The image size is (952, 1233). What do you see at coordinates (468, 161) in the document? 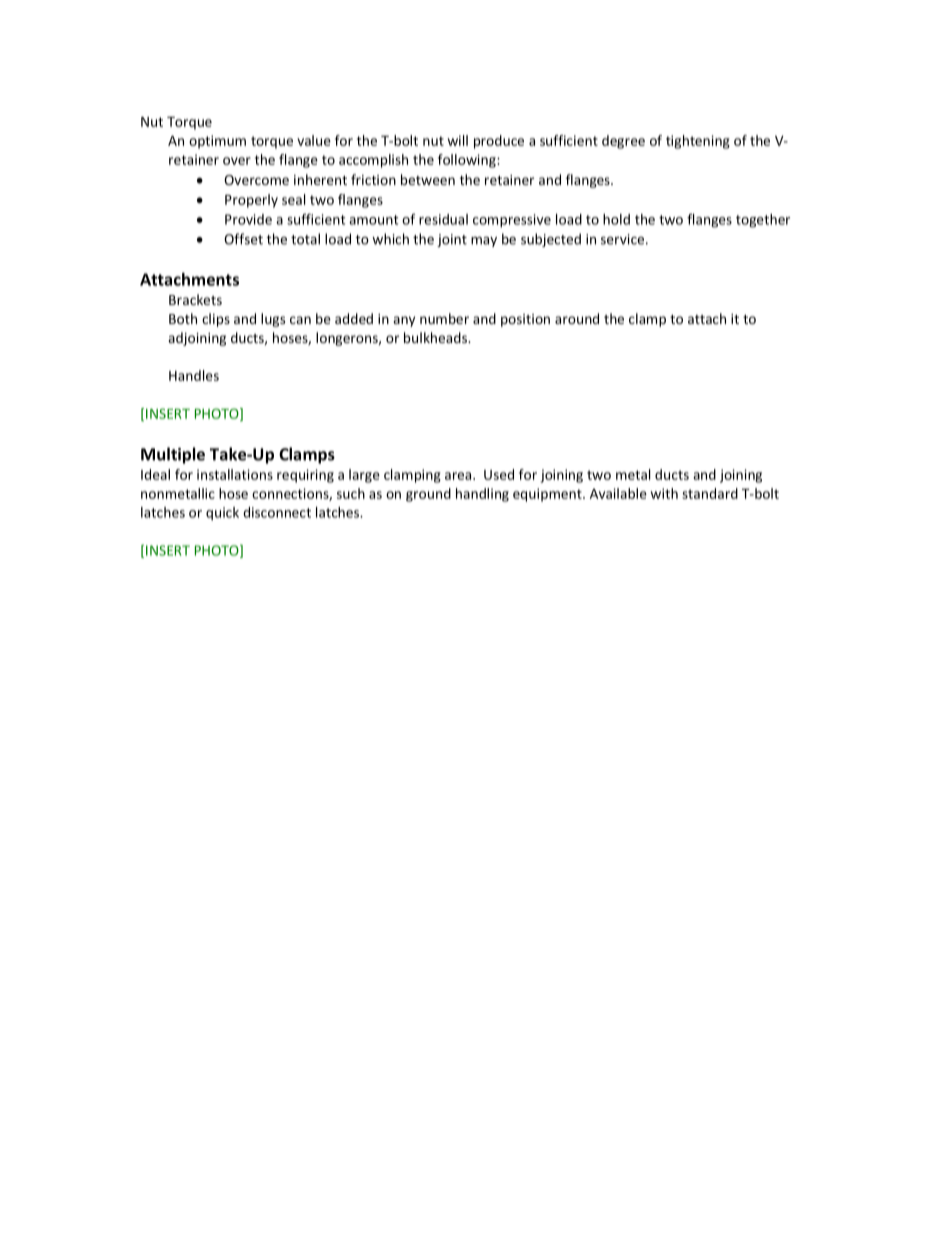
I see `following` at bounding box center [468, 161].
